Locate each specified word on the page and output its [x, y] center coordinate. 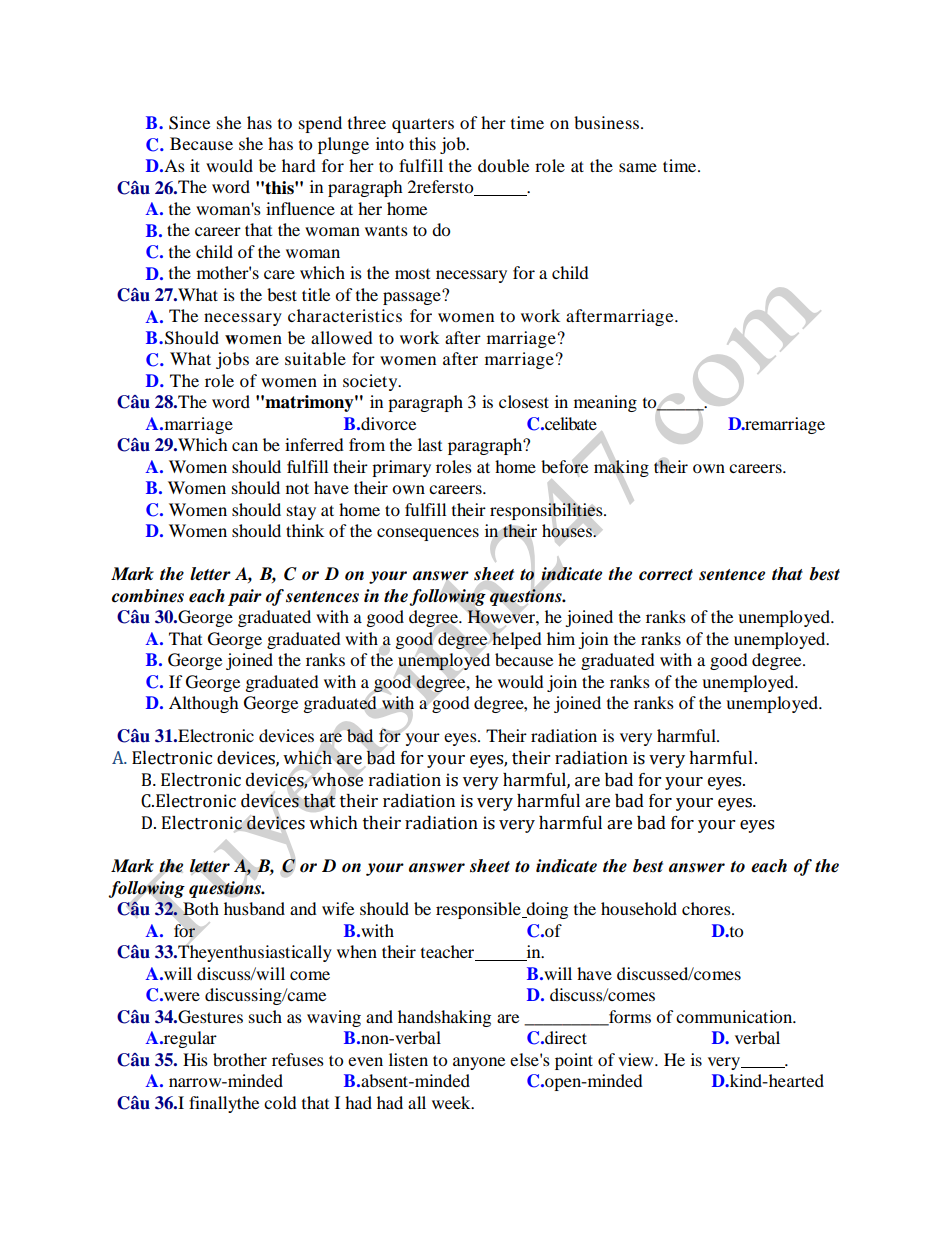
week [452, 1102]
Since [189, 123]
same [638, 167]
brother [240, 1059]
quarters [423, 126]
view [637, 1059]
